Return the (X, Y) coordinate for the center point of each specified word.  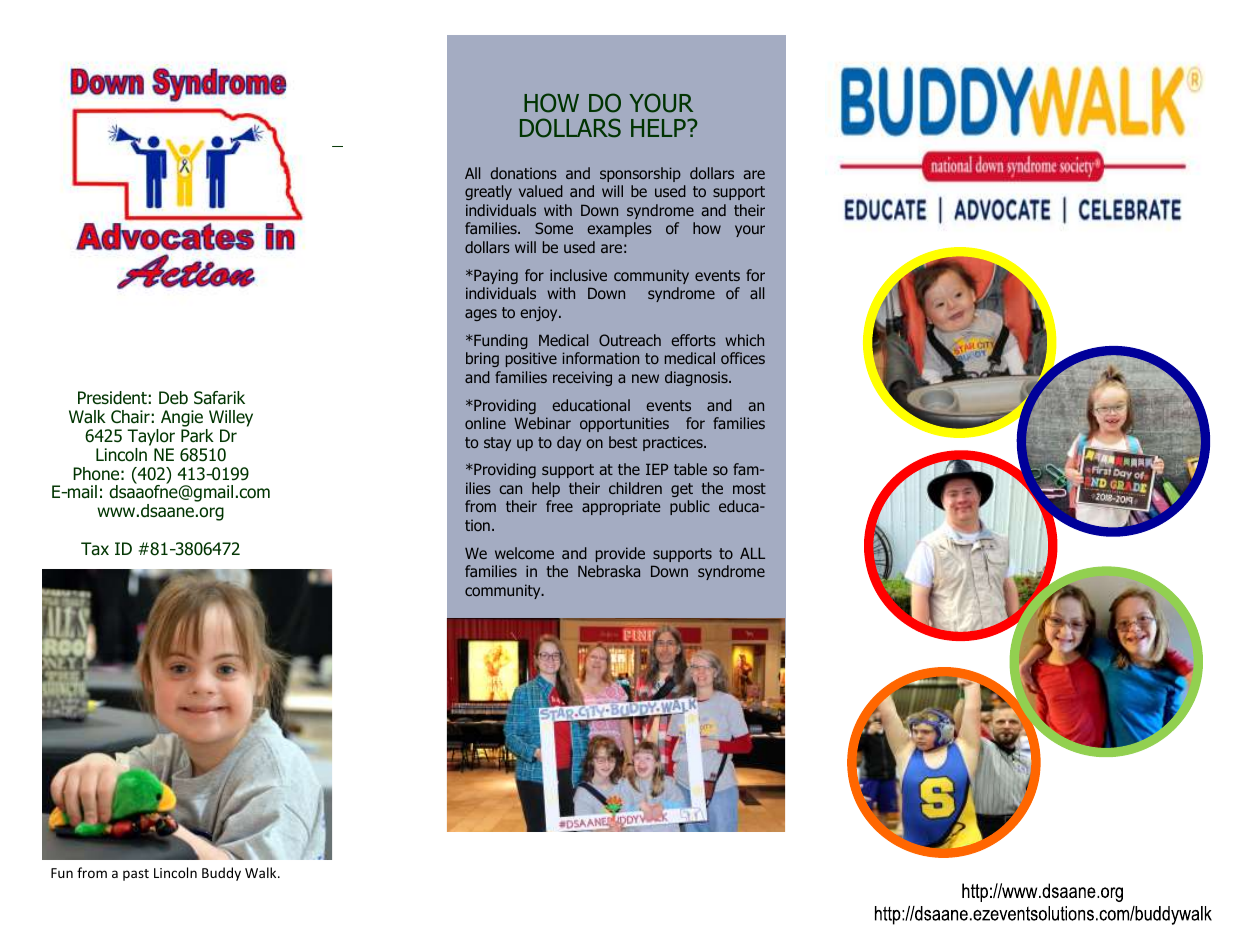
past (136, 875)
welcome (524, 553)
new (645, 378)
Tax (95, 549)
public (690, 507)
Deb (173, 397)
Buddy (221, 874)
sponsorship (640, 174)
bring (482, 359)
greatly (488, 192)
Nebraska (609, 571)
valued (541, 191)
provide (620, 554)
